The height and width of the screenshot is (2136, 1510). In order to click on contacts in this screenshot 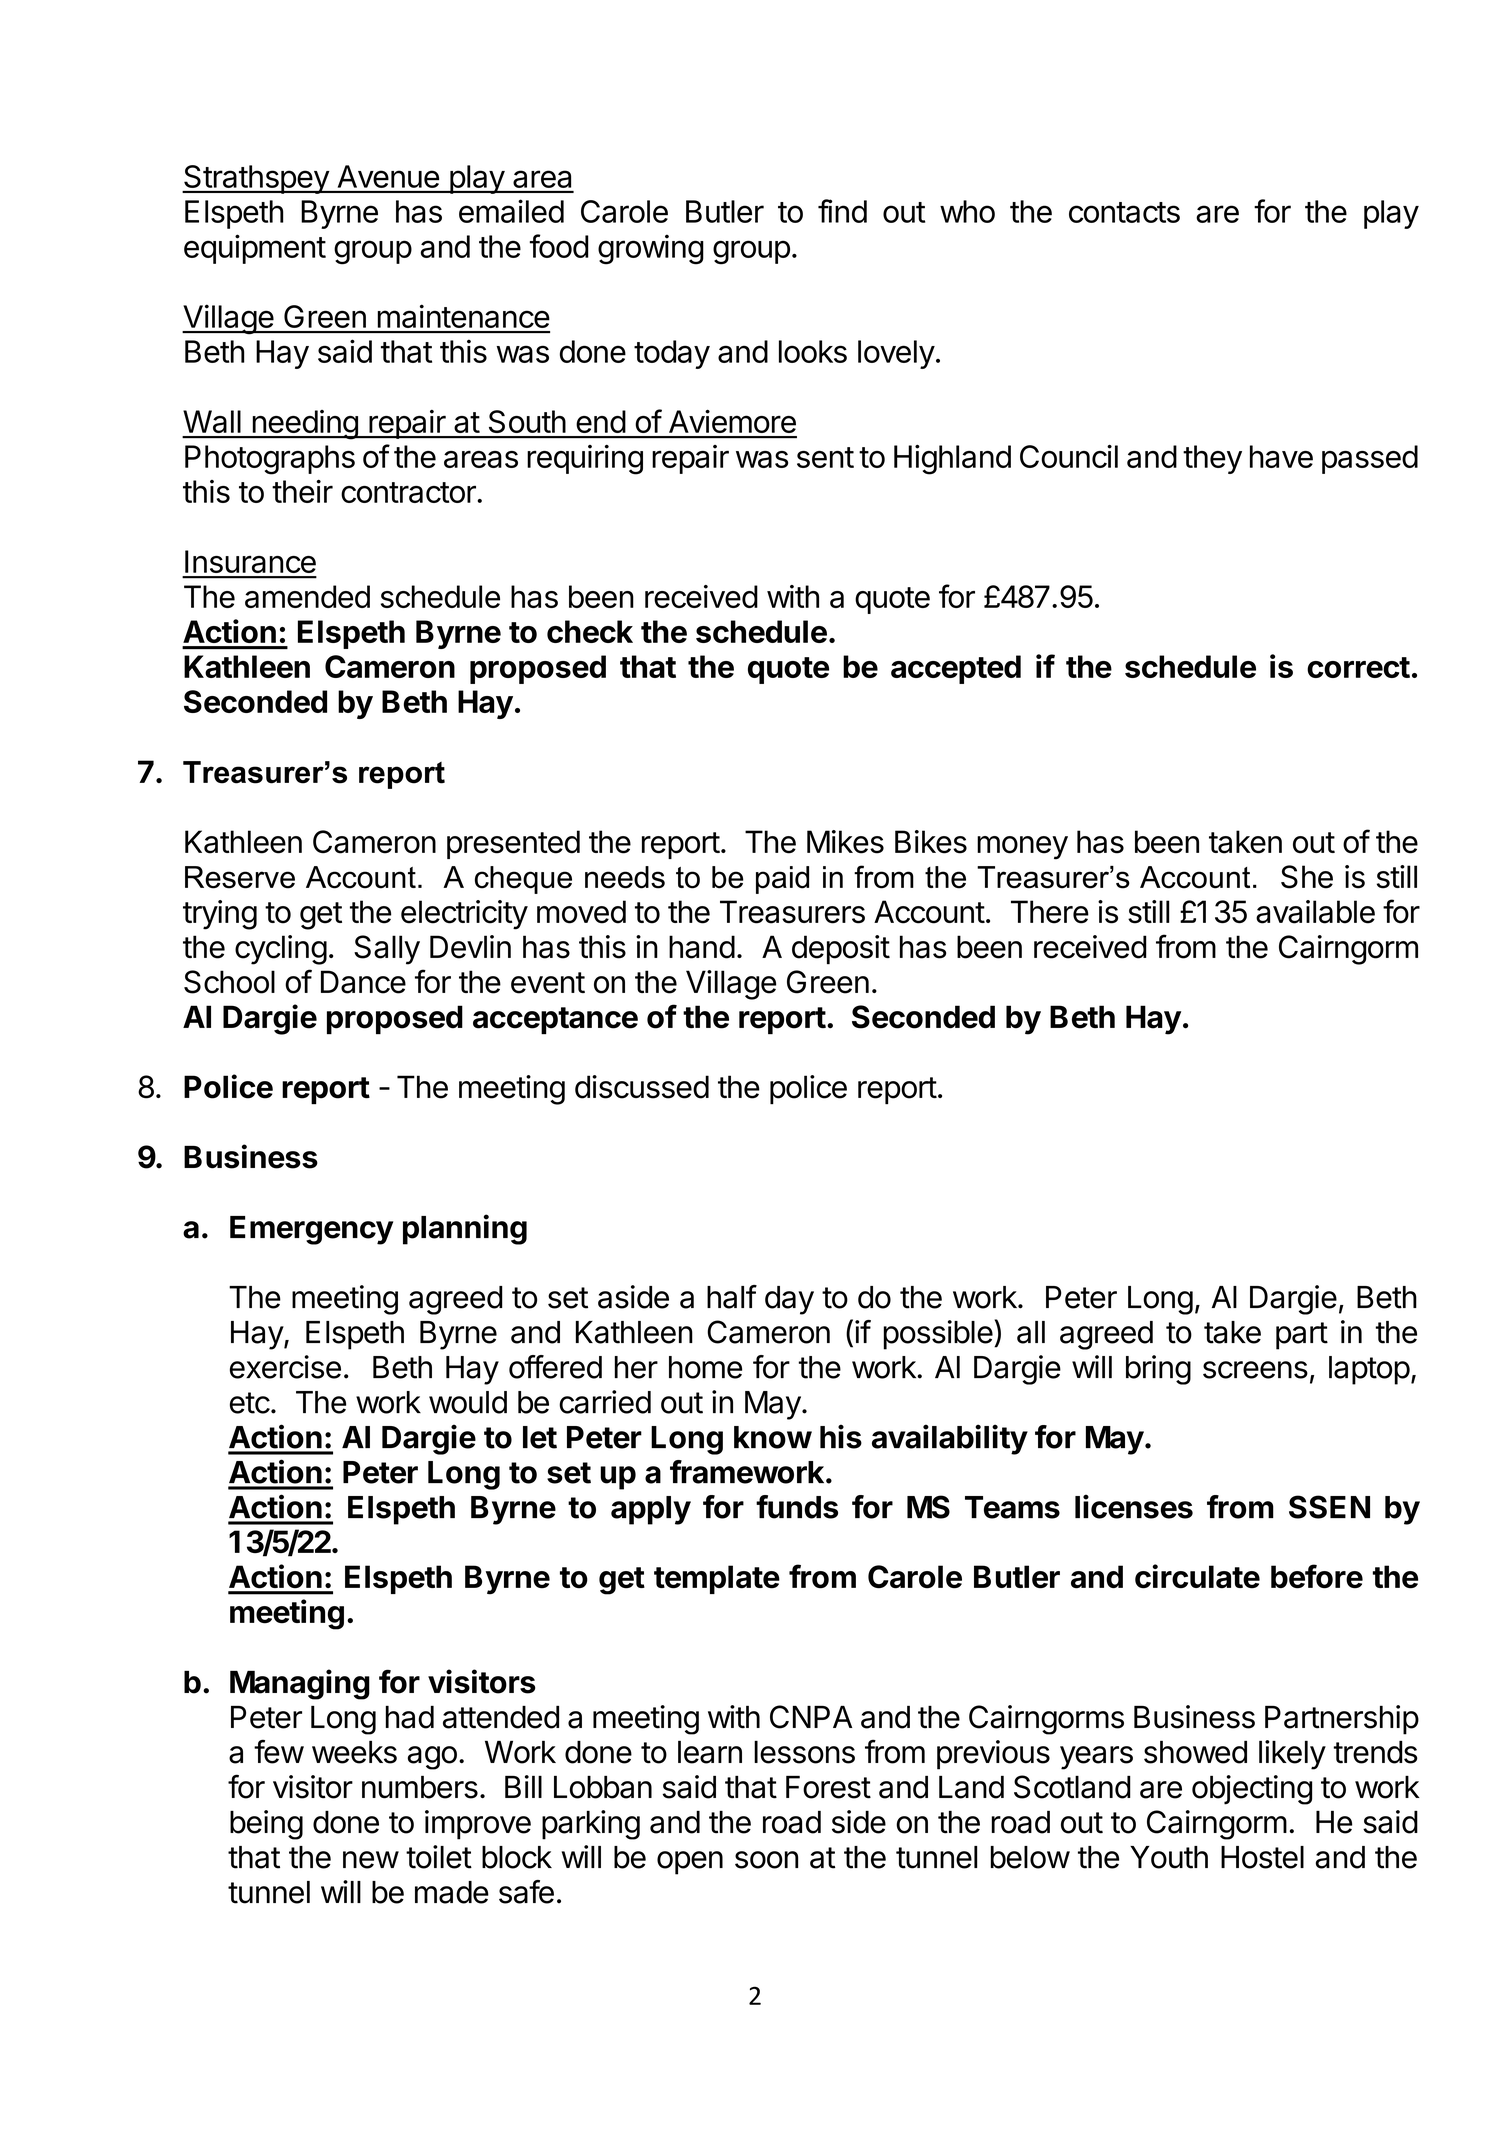, I will do `click(1124, 212)`.
